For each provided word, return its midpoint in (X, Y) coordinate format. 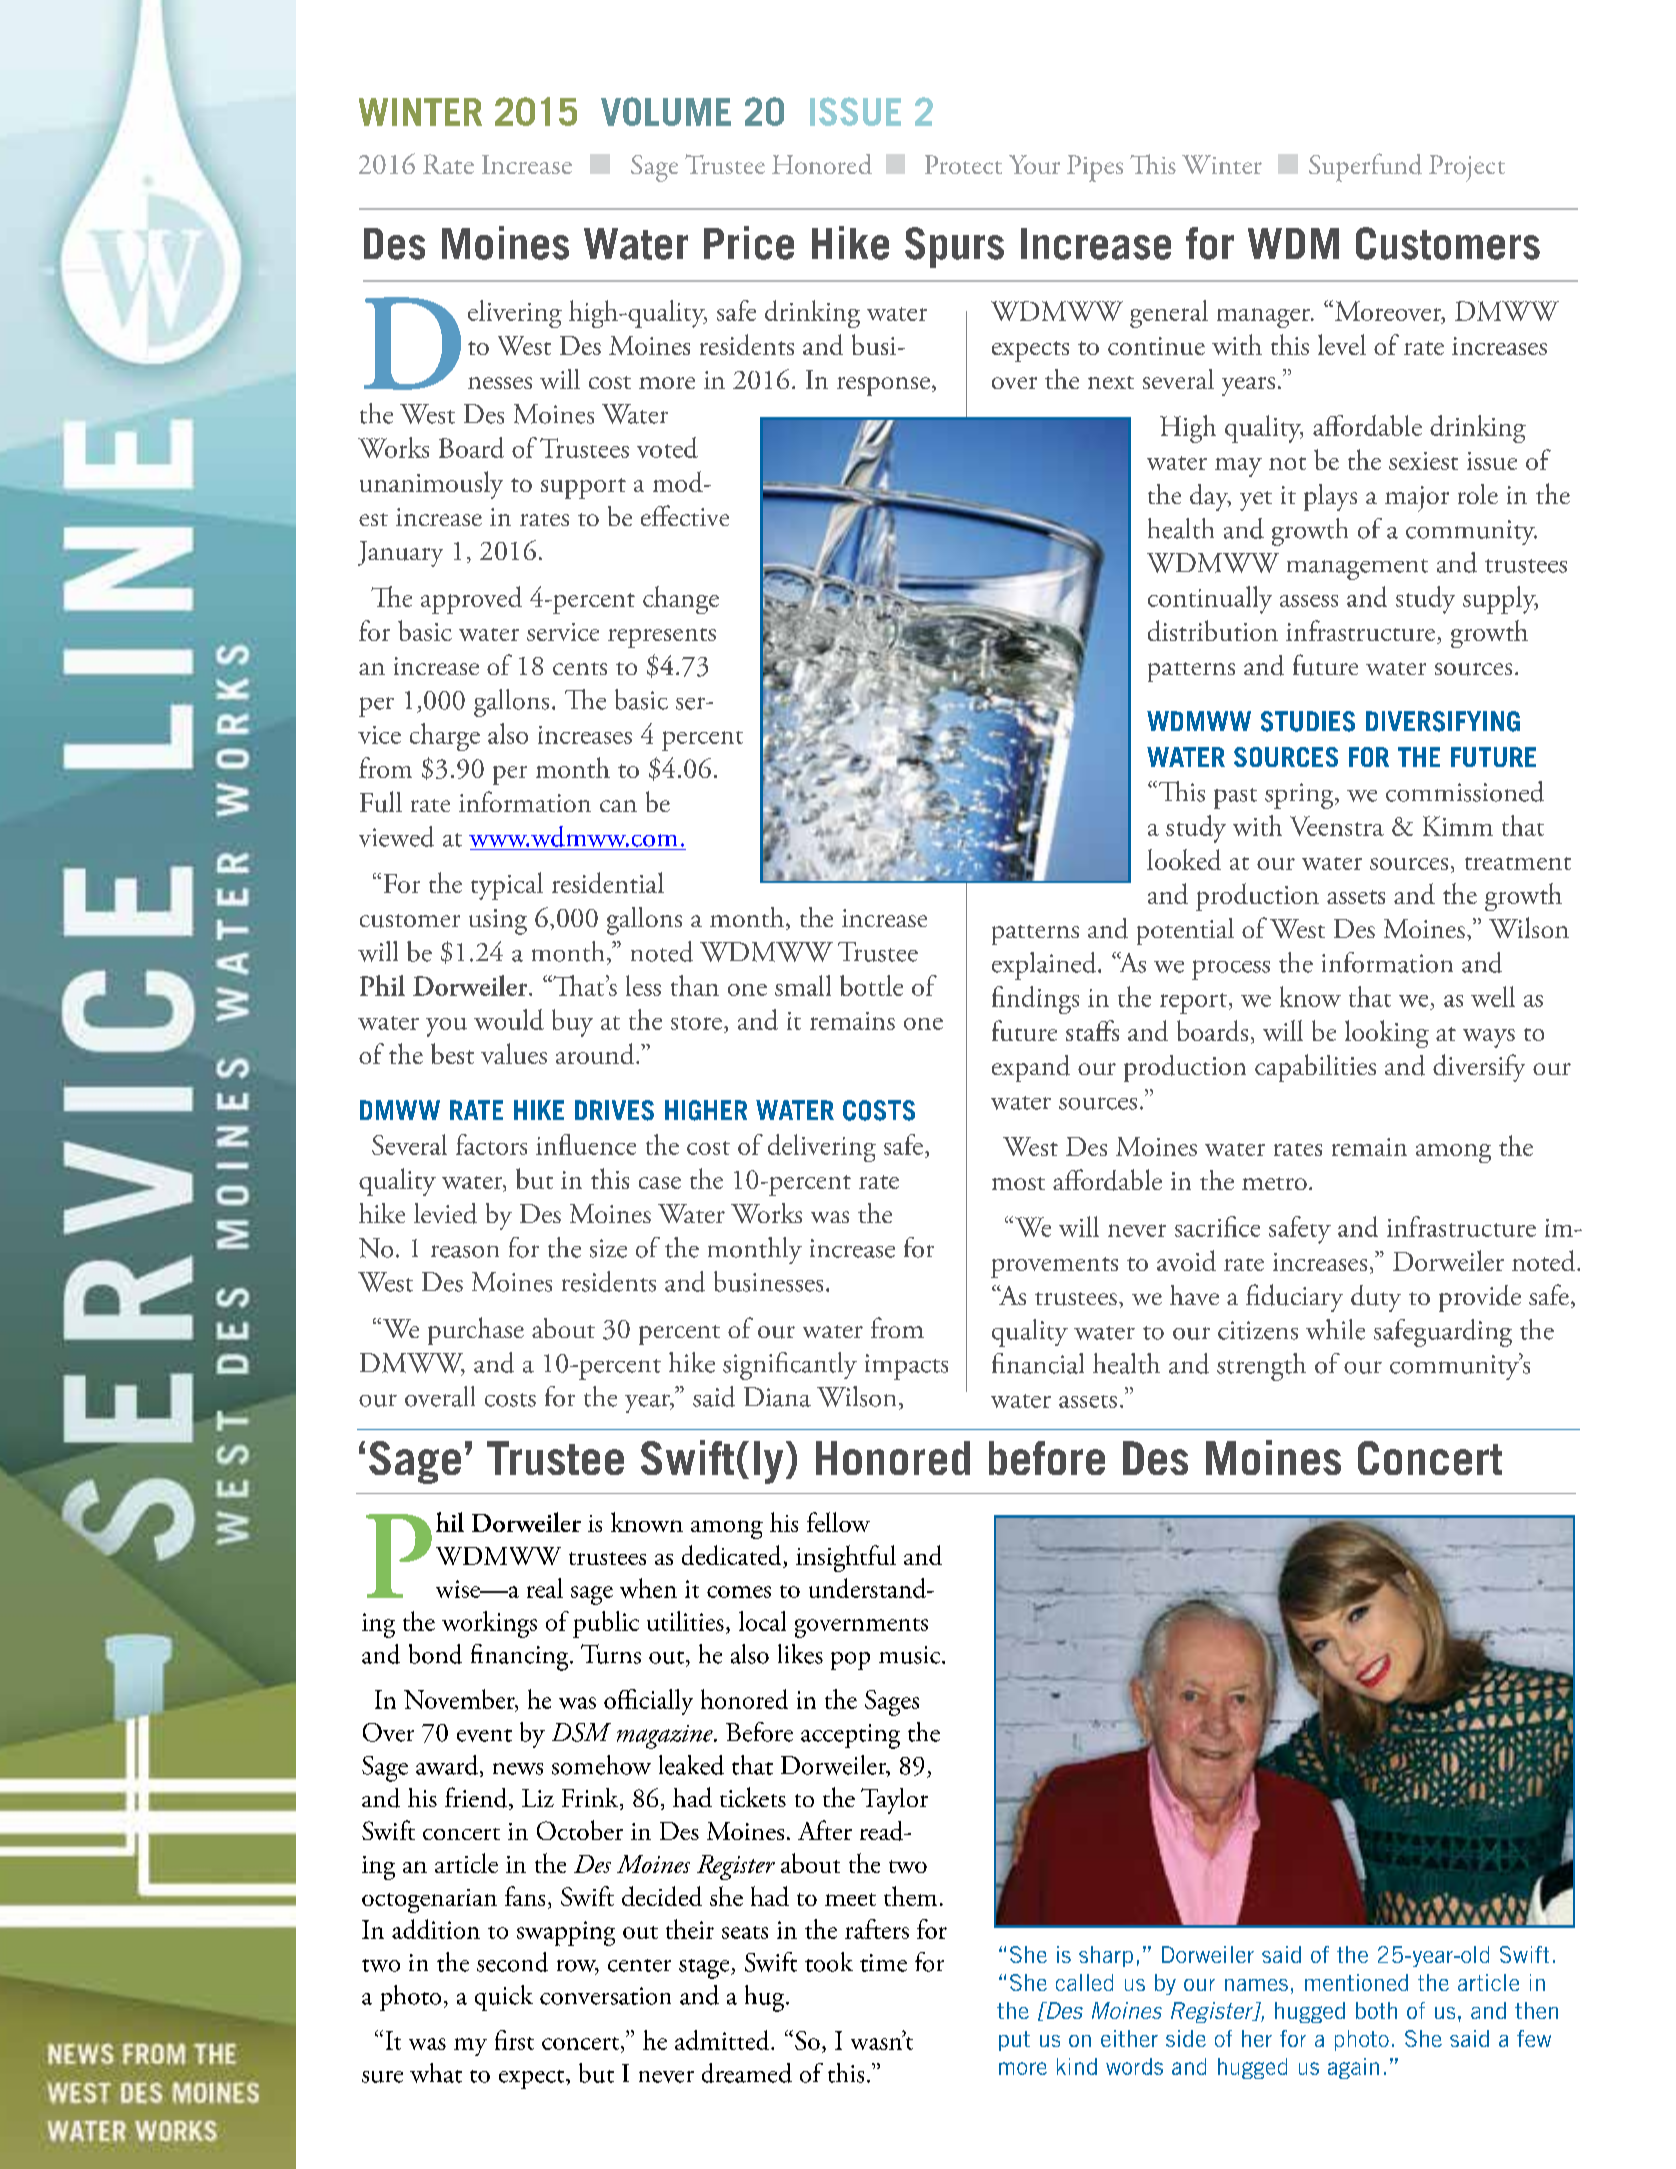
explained (1045, 966)
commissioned (1465, 791)
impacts (906, 1367)
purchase (476, 1331)
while (1335, 1329)
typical (507, 886)
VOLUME (666, 111)
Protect (963, 164)
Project (1467, 168)
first (514, 2040)
